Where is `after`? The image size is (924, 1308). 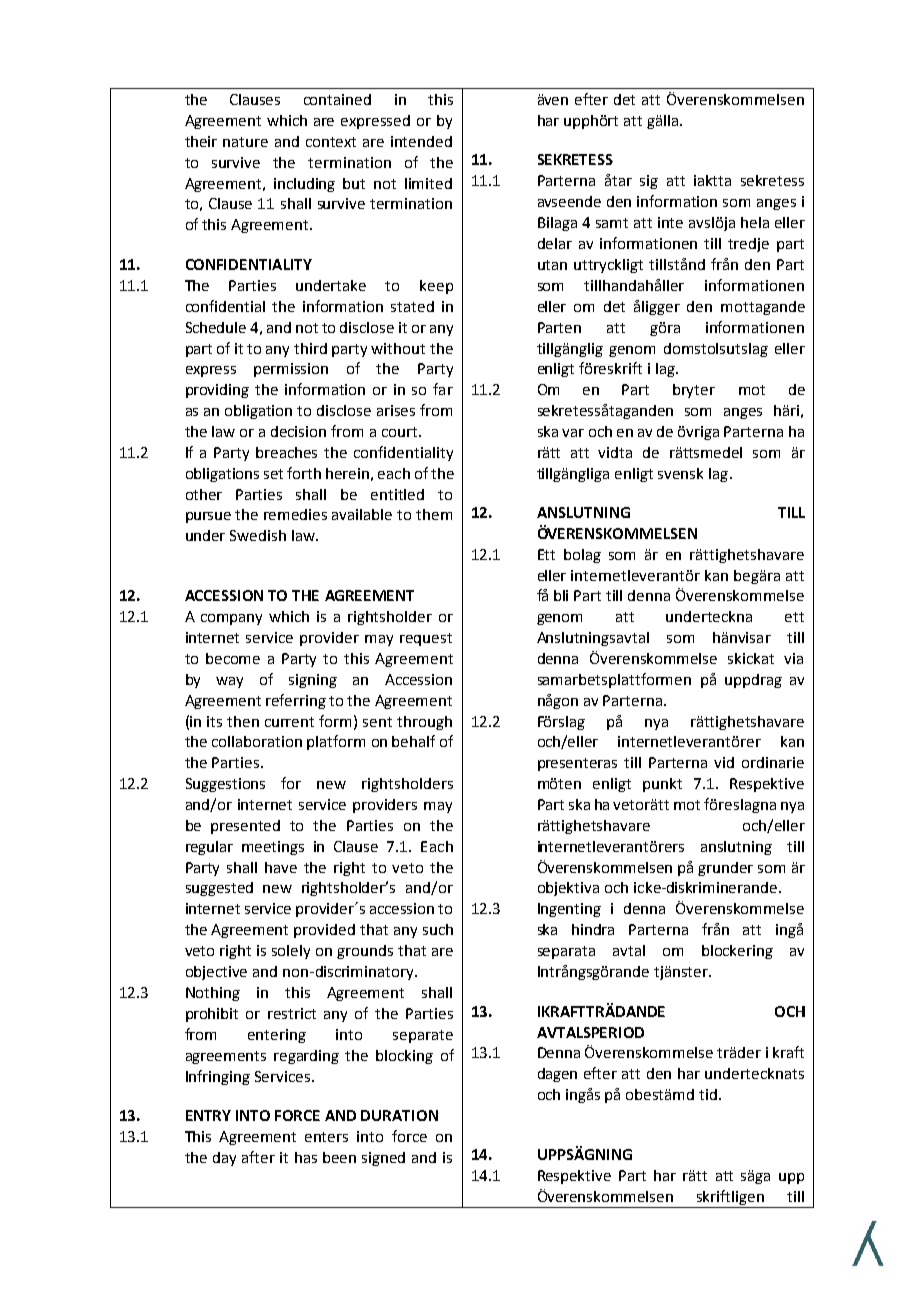 after is located at coordinates (258, 1157).
